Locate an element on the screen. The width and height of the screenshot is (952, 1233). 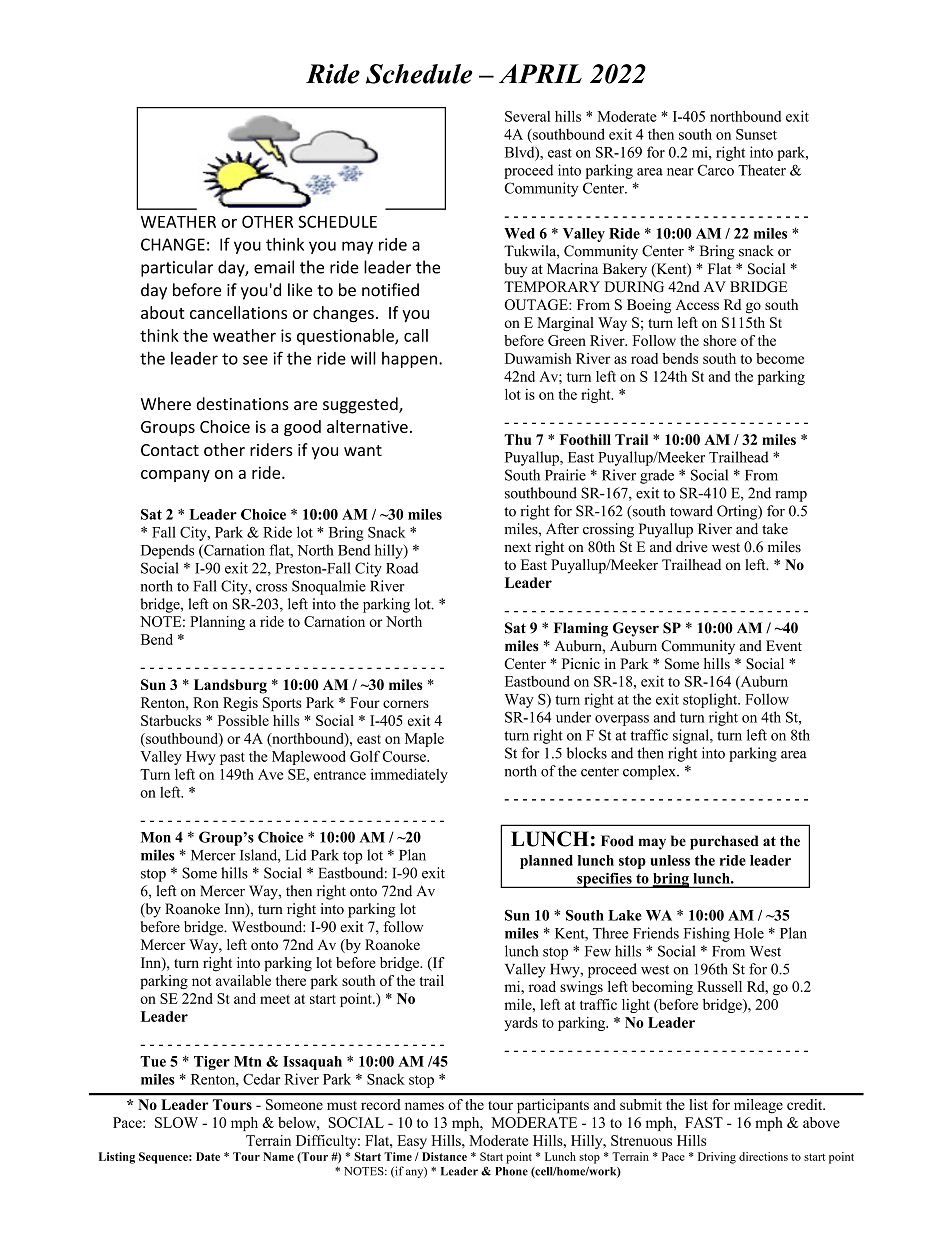
see is located at coordinates (255, 360).
